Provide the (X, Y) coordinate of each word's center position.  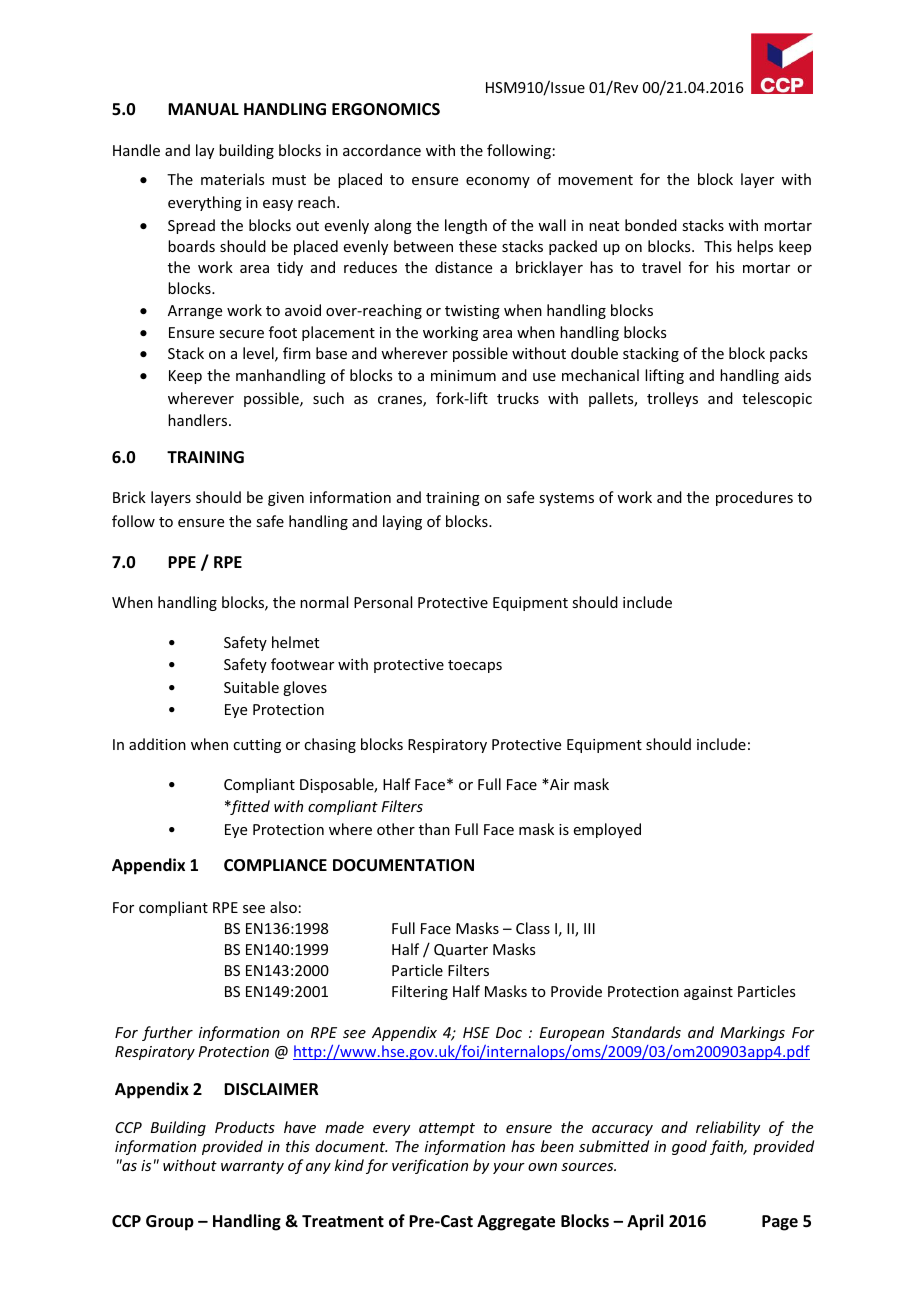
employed (607, 830)
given (286, 499)
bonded (651, 225)
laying (402, 522)
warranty (252, 1167)
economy (498, 182)
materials (232, 179)
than (434, 829)
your (509, 1168)
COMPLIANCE (275, 865)
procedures (754, 498)
